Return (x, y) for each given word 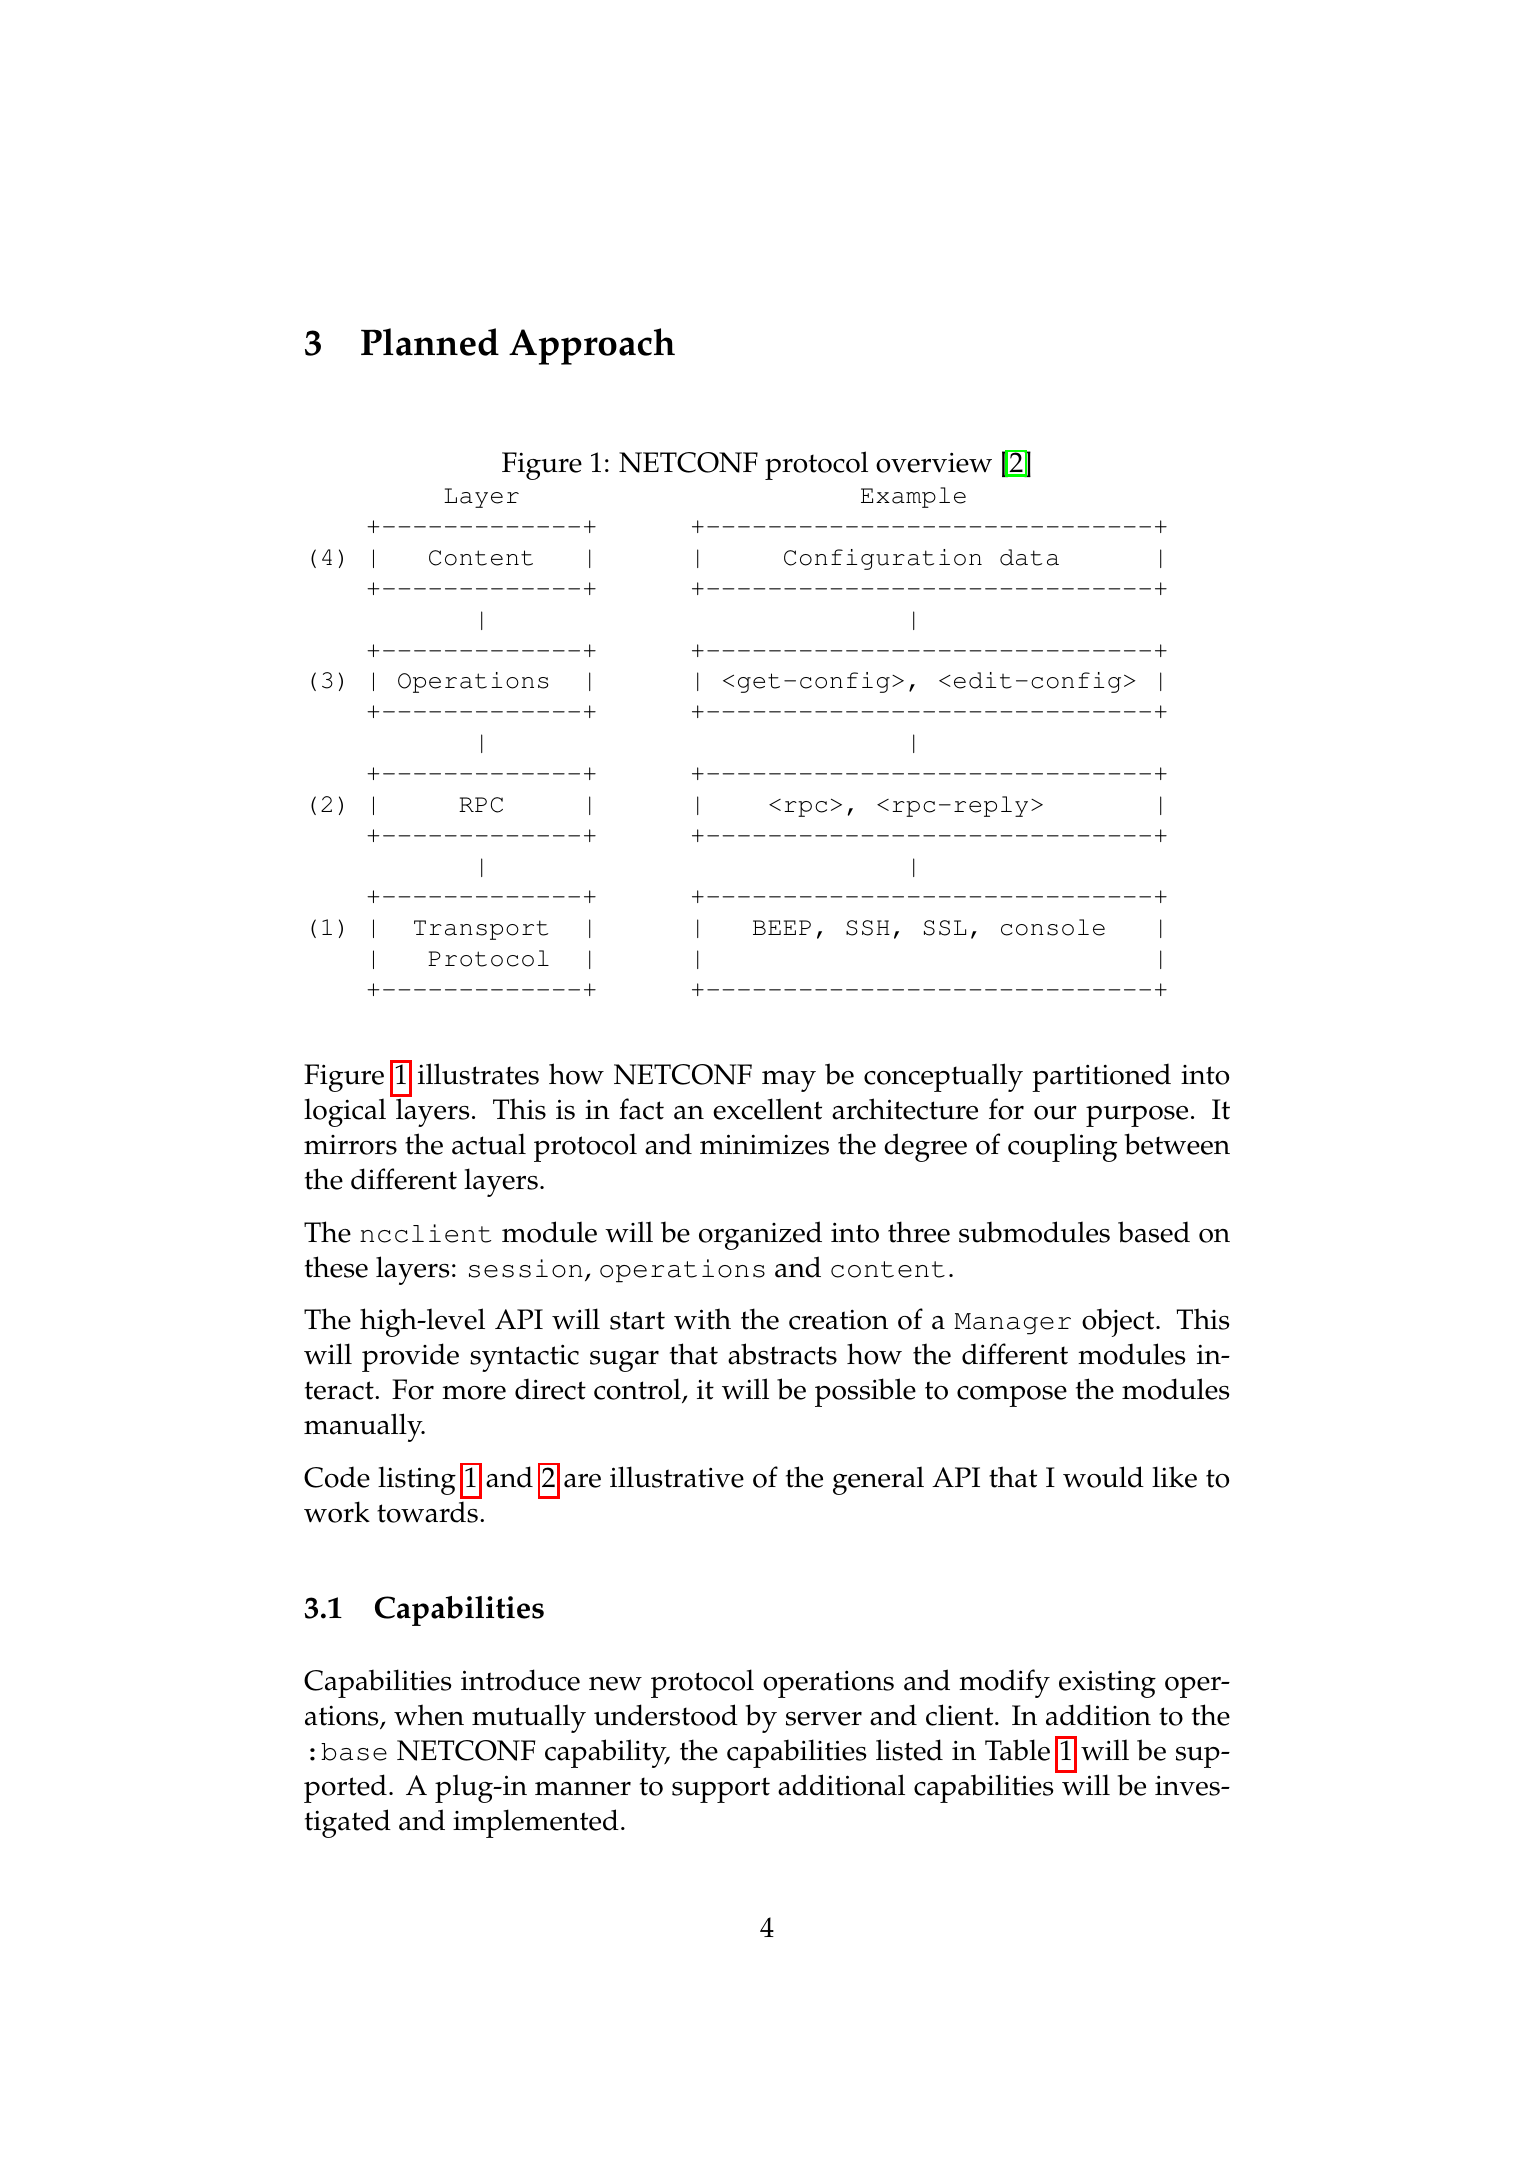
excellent (767, 1109)
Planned (430, 342)
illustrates (478, 1074)
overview (934, 462)
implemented (536, 1823)
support (721, 1790)
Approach (592, 346)
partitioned (1101, 1077)
